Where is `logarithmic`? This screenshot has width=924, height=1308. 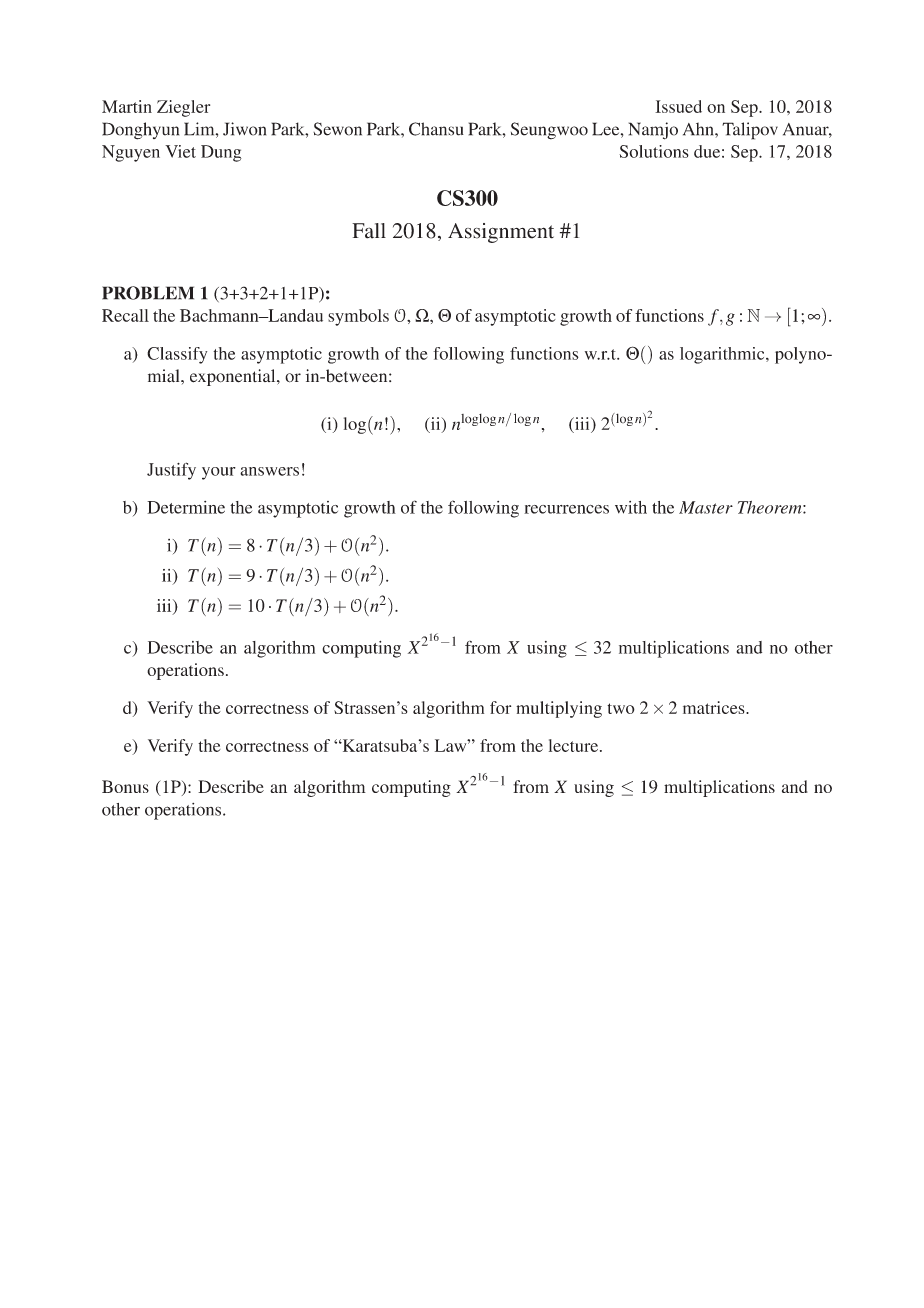 logarithmic is located at coordinates (723, 355).
